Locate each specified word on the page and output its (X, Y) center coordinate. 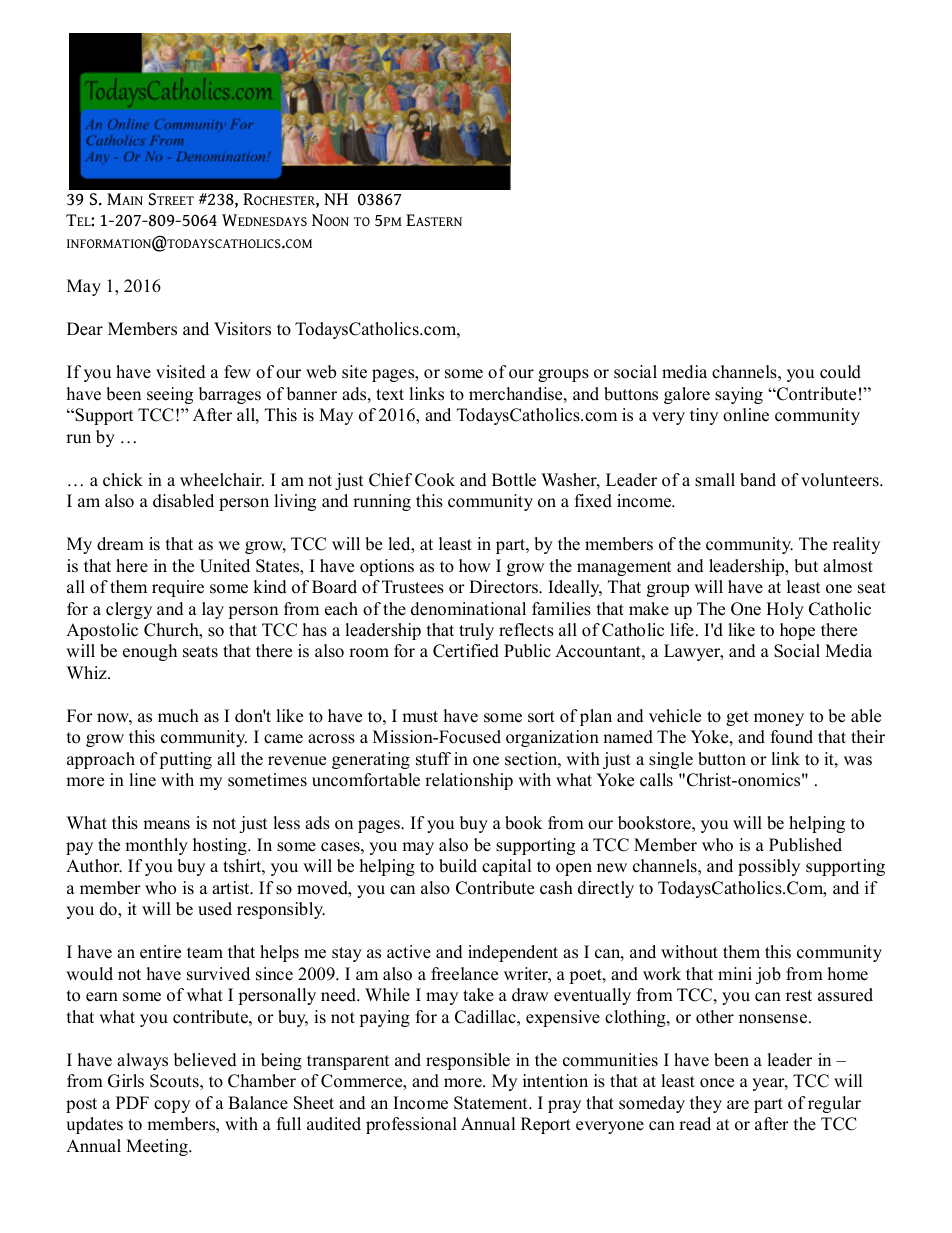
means (166, 825)
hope (797, 631)
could (840, 372)
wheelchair (222, 480)
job (768, 975)
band (758, 480)
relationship (469, 781)
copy (172, 1106)
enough (150, 652)
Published (805, 845)
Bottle (514, 480)
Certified (466, 651)
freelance (464, 974)
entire (160, 952)
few (237, 372)
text (390, 395)
